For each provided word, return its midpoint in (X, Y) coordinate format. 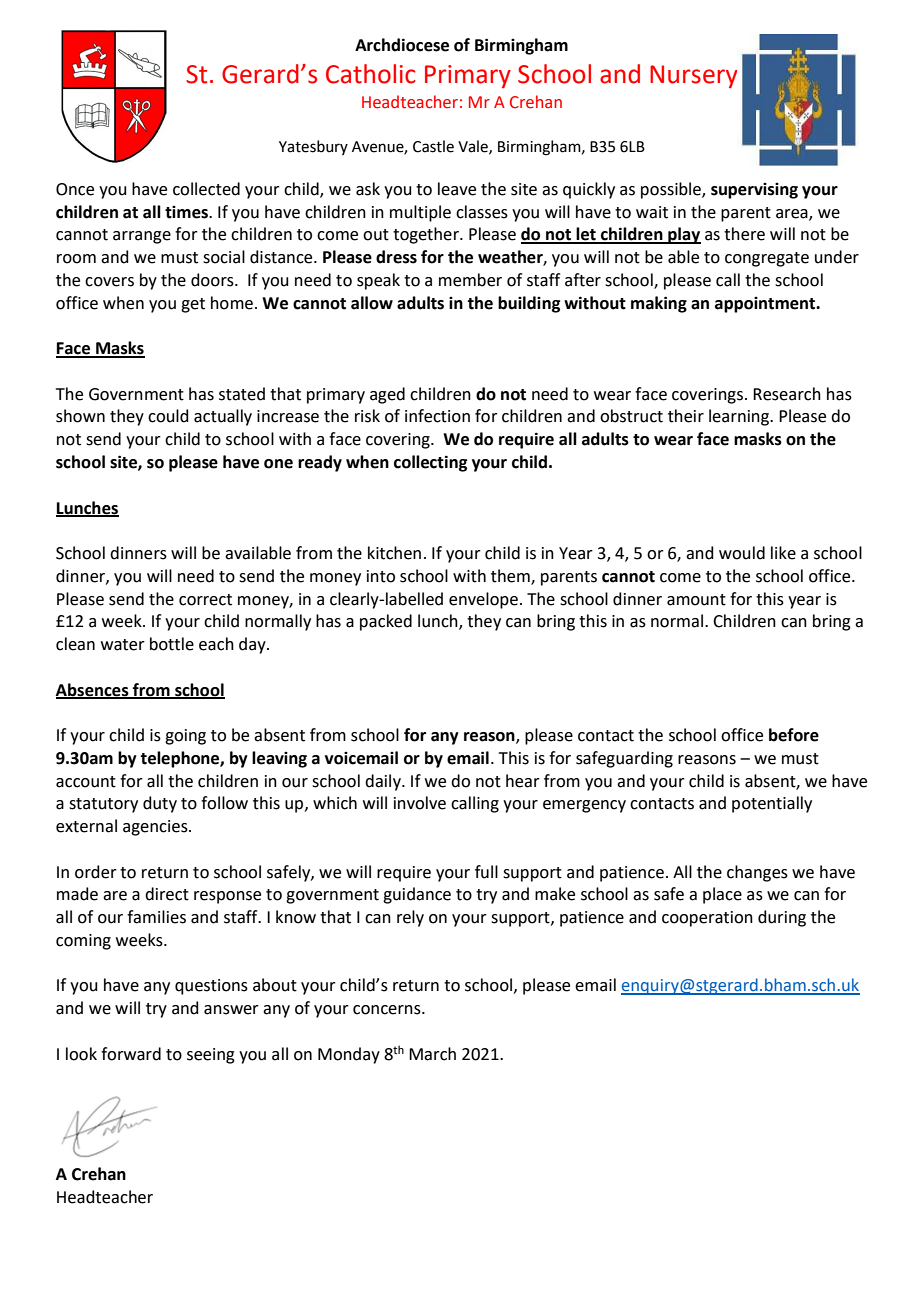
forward (131, 1054)
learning (740, 417)
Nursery (693, 76)
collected (206, 189)
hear (523, 781)
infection (437, 416)
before (794, 735)
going (185, 737)
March (432, 1054)
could (168, 416)
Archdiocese (402, 45)
